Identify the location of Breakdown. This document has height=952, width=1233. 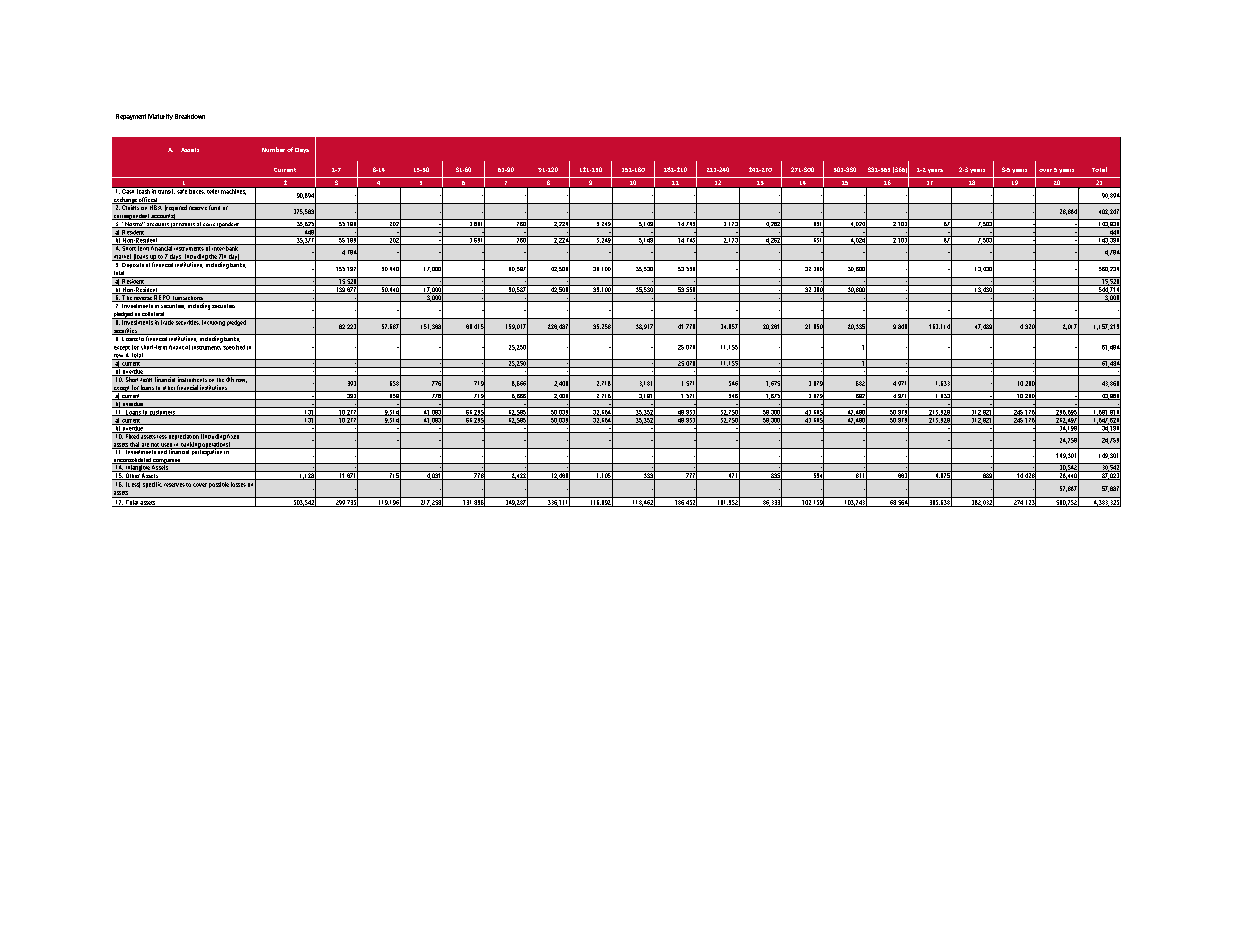
(190, 116).
